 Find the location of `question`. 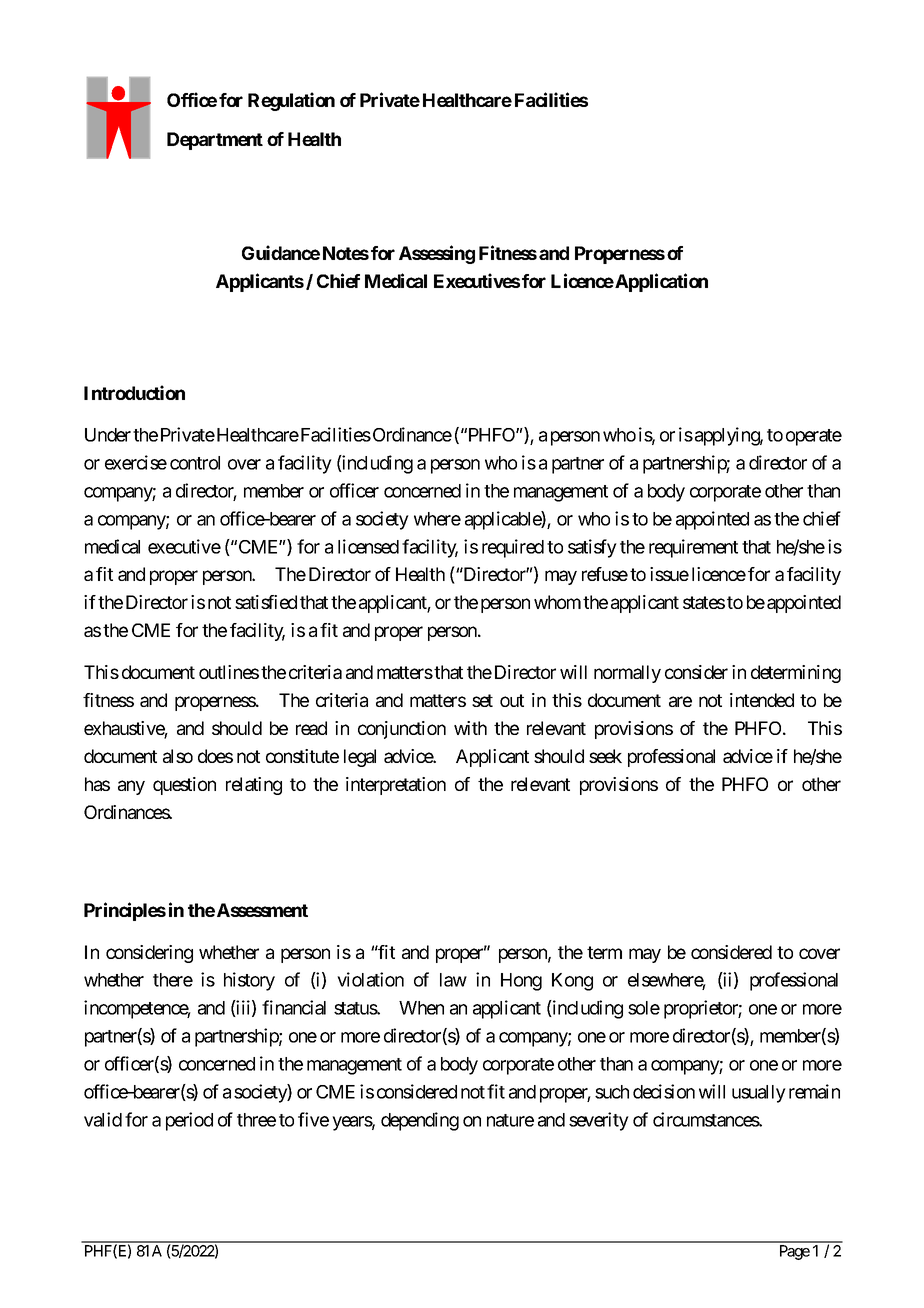

question is located at coordinates (184, 786).
